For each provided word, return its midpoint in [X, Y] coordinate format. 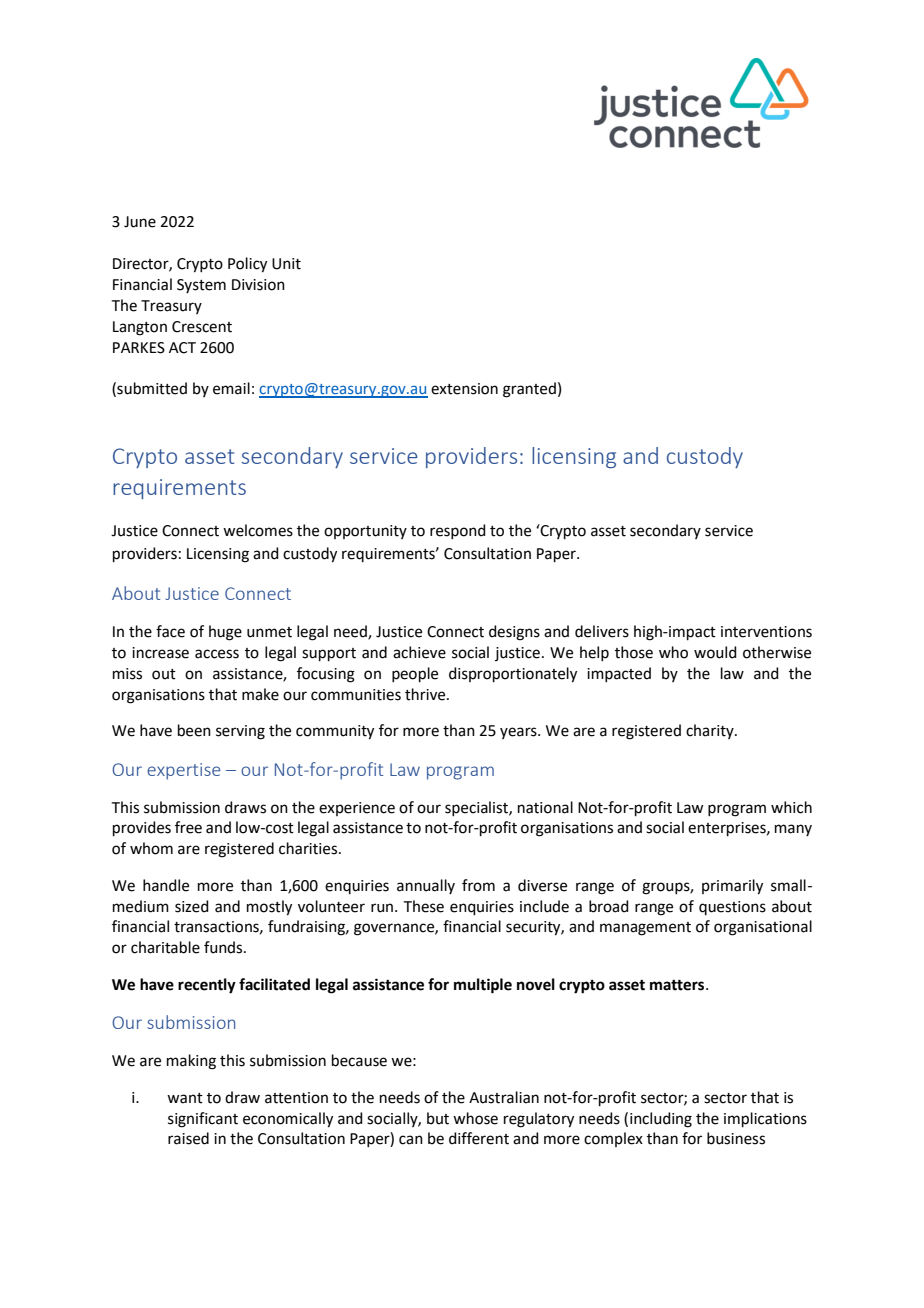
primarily [732, 887]
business [736, 1138]
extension [464, 389]
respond [458, 531]
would [715, 652]
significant [203, 1120]
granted [529, 390]
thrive [426, 694]
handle [166, 885]
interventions [766, 632]
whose [475, 1118]
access [217, 654]
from [478, 885]
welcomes [258, 530]
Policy [247, 265]
